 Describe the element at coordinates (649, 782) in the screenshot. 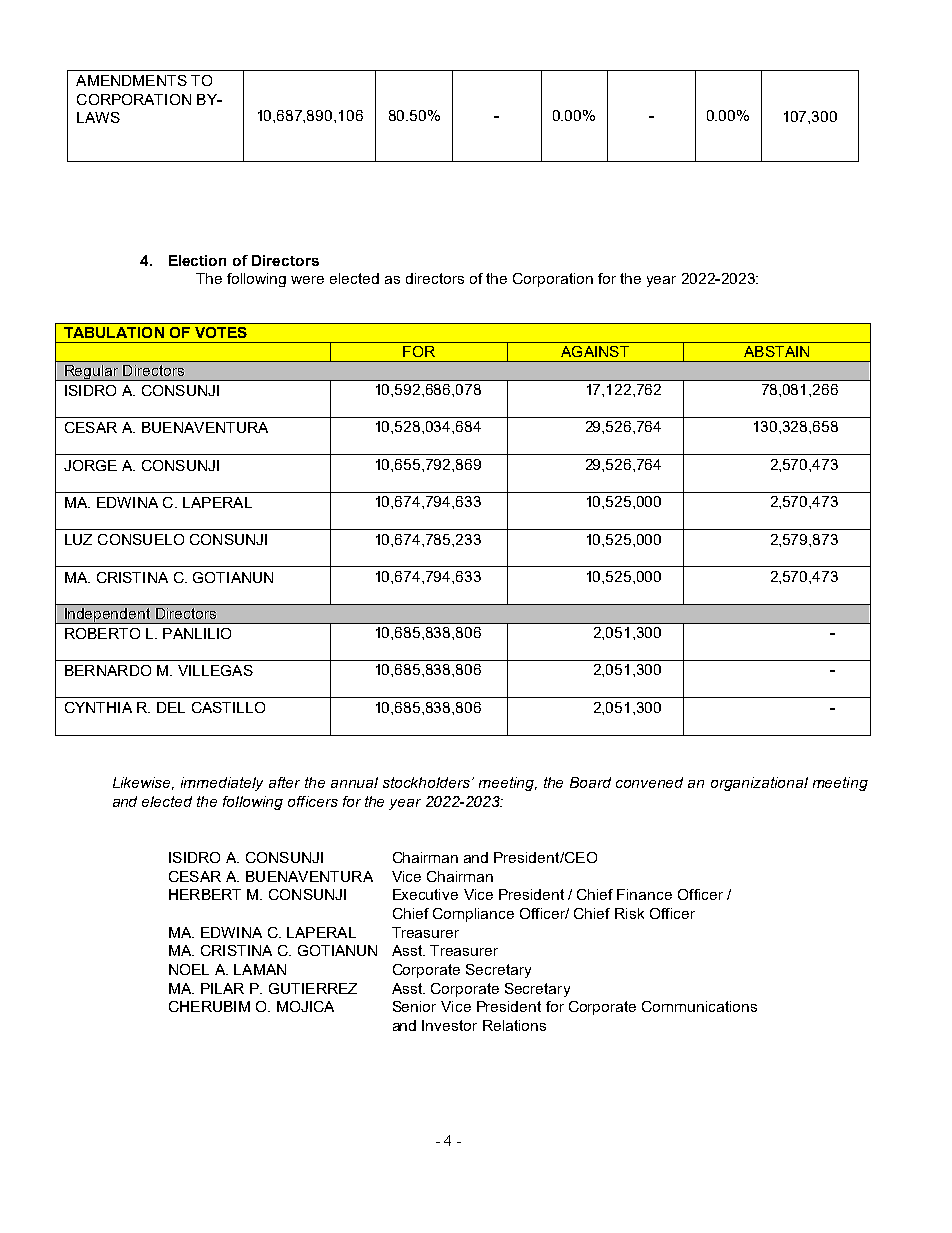

I see `convened` at that location.
